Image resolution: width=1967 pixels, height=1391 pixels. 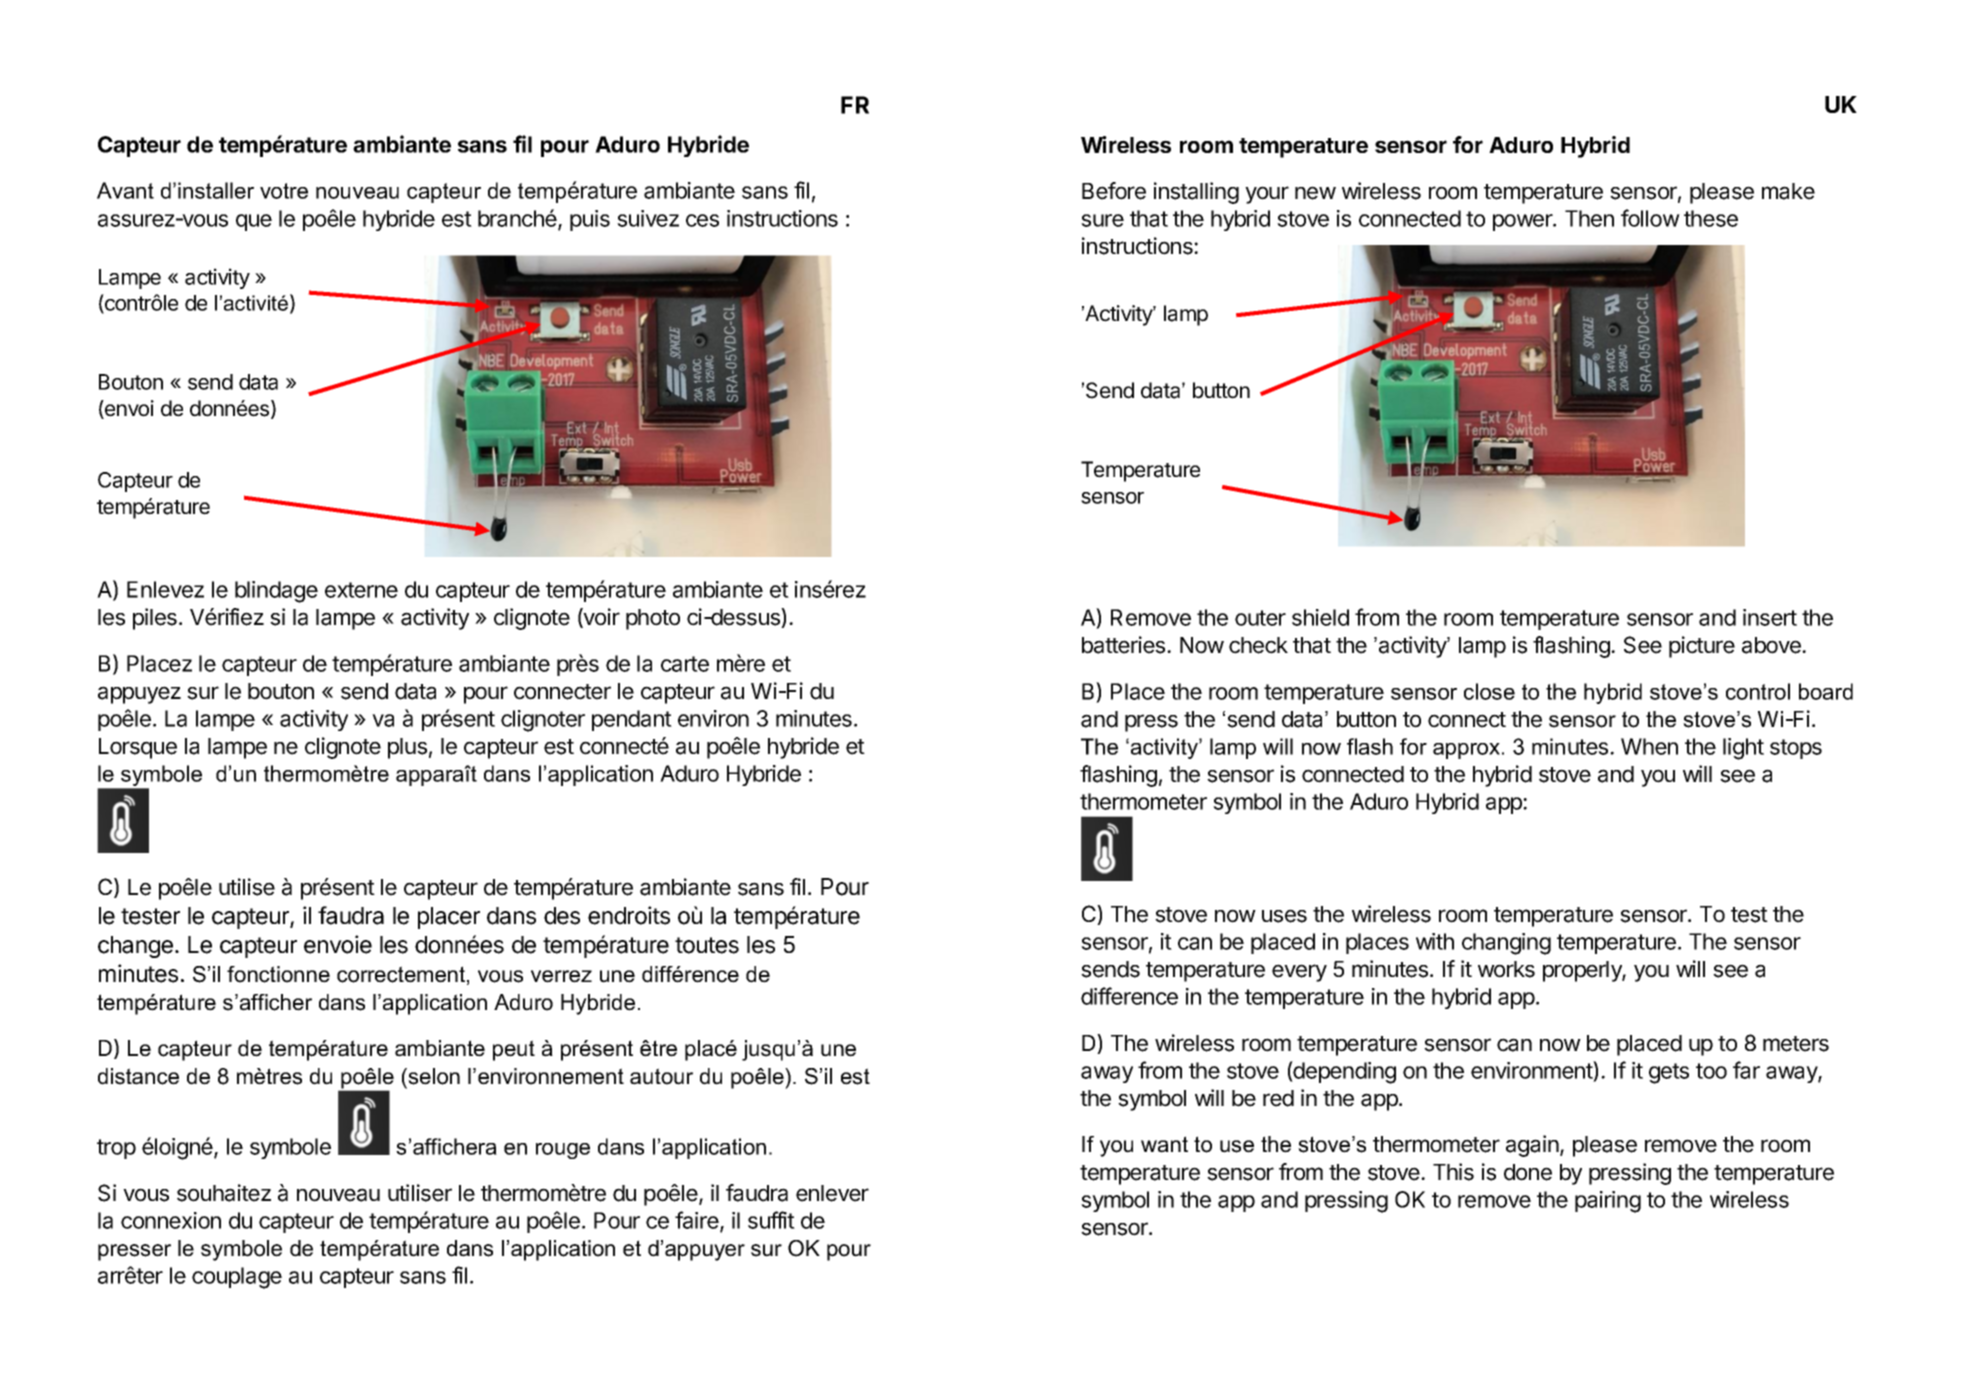 I want to click on When, so click(x=1649, y=746).
